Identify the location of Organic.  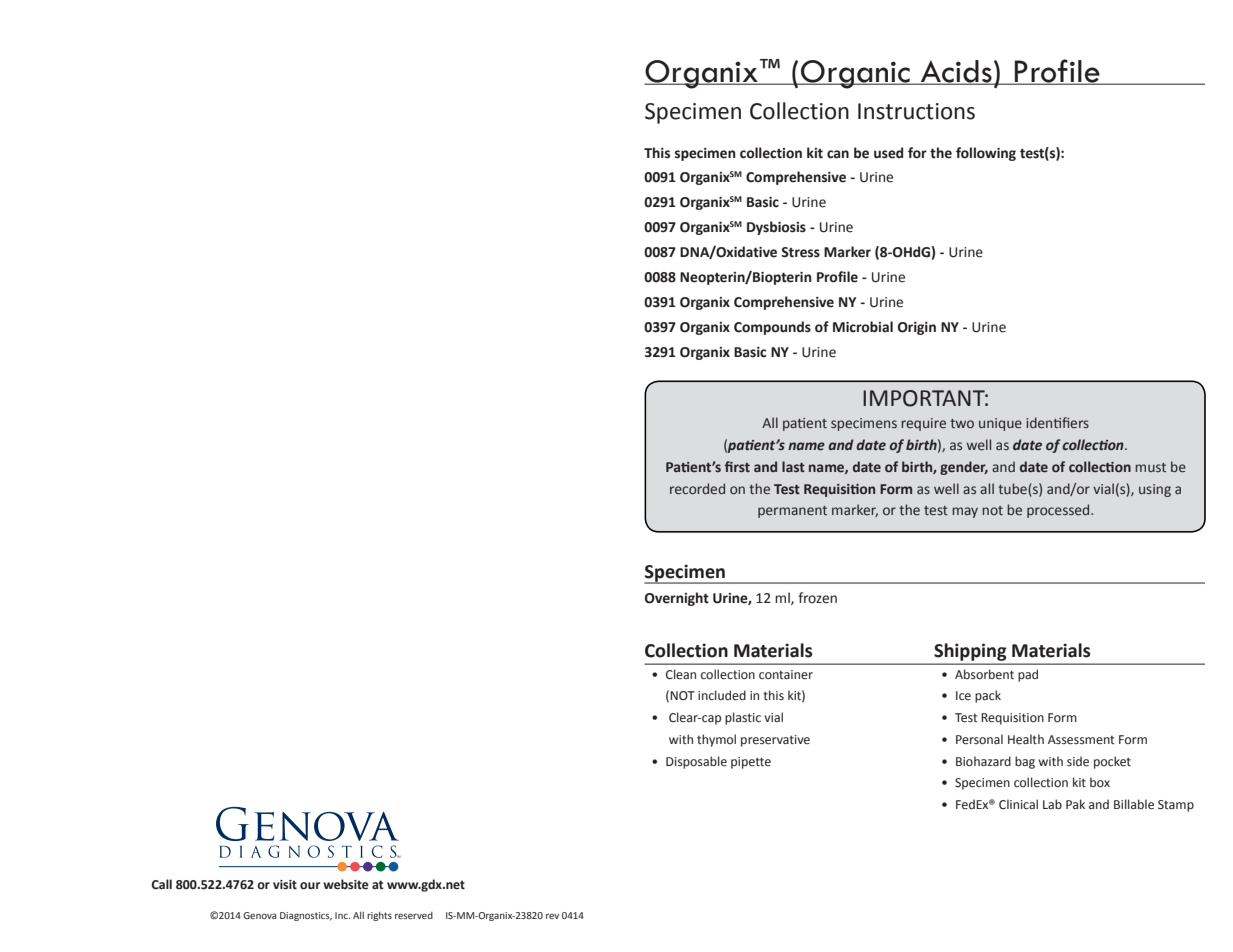
(855, 74).
